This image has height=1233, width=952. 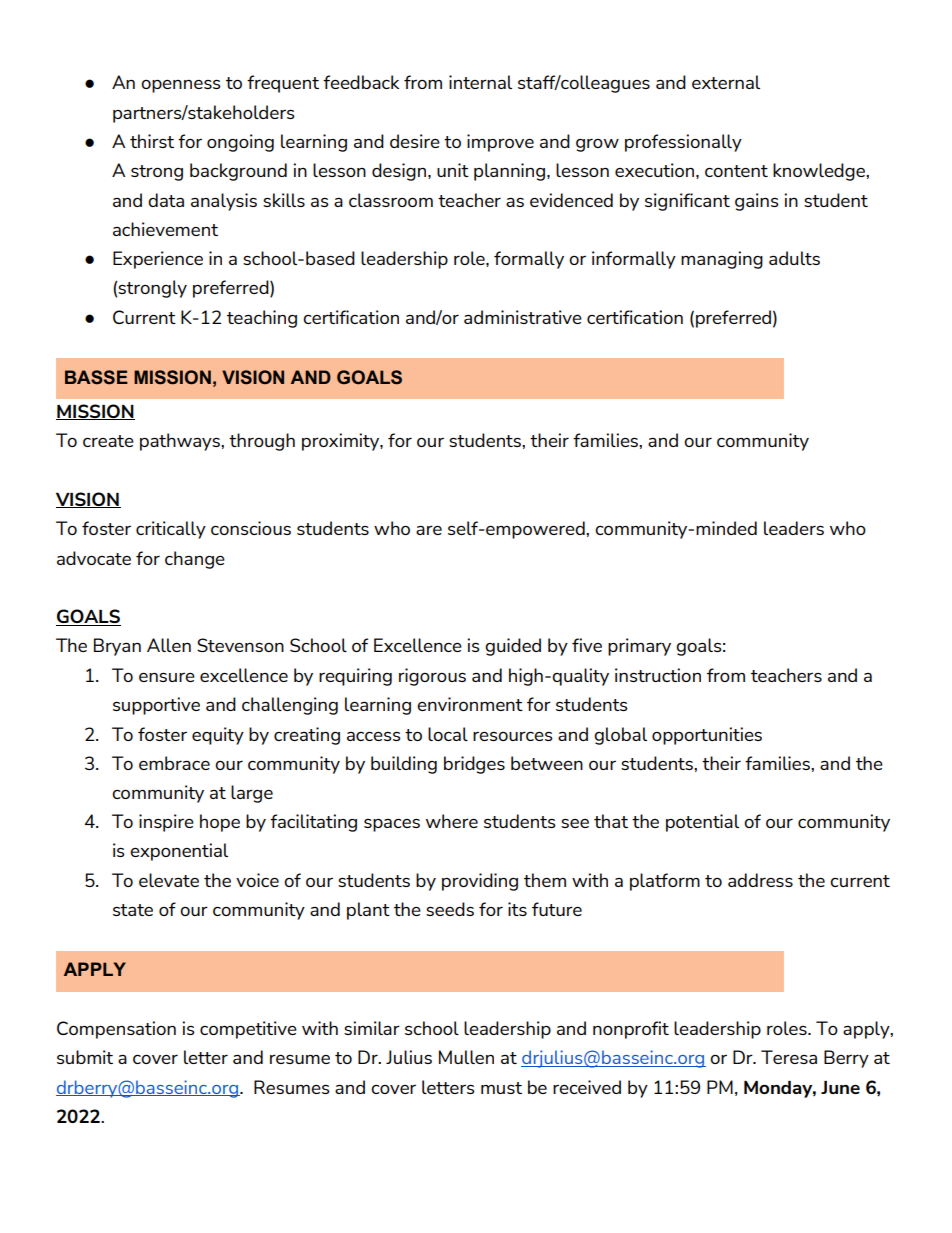 What do you see at coordinates (432, 677) in the image?
I see `rigorous` at bounding box center [432, 677].
